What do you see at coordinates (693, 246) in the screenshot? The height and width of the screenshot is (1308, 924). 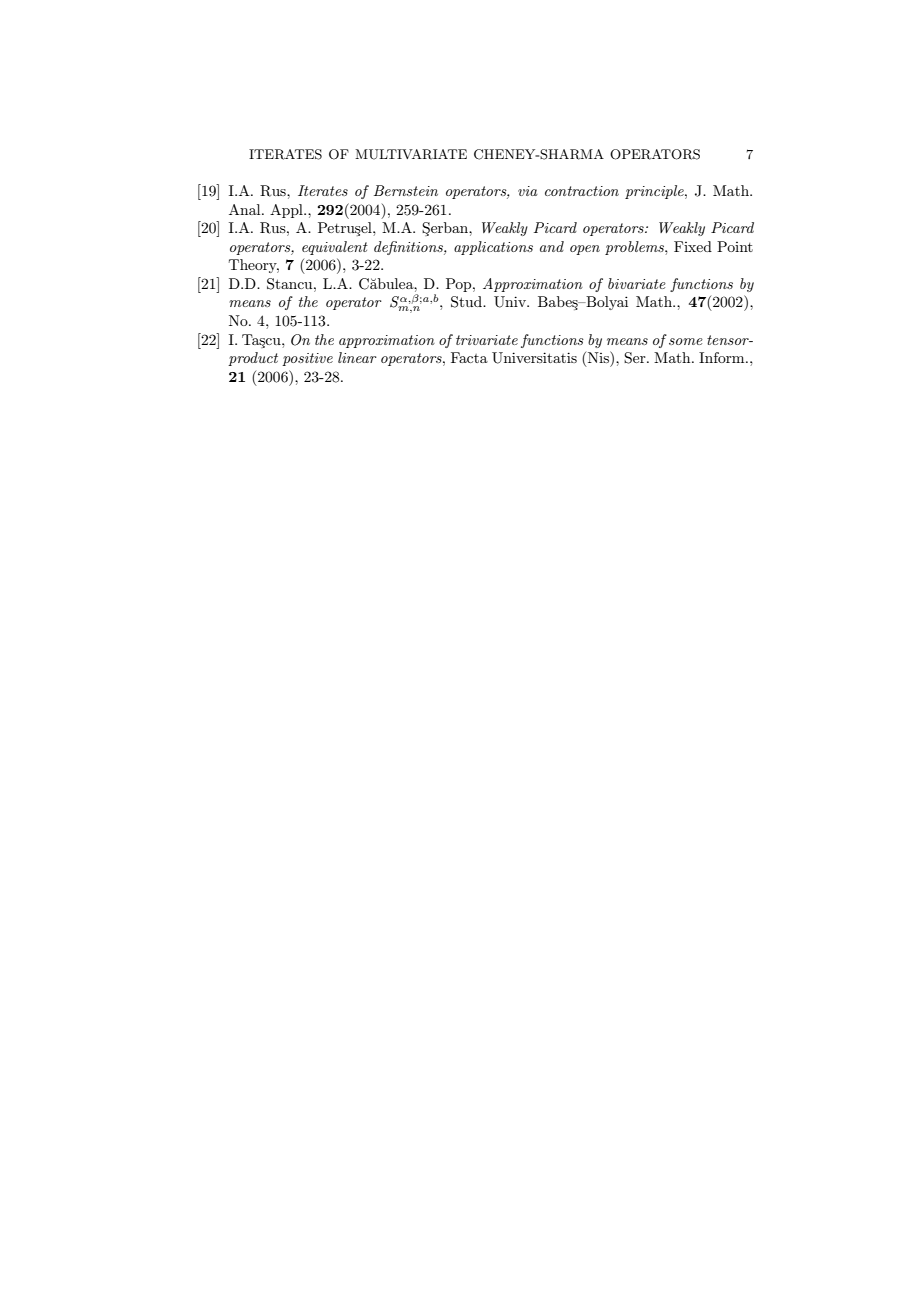 I see `Fixed` at bounding box center [693, 246].
